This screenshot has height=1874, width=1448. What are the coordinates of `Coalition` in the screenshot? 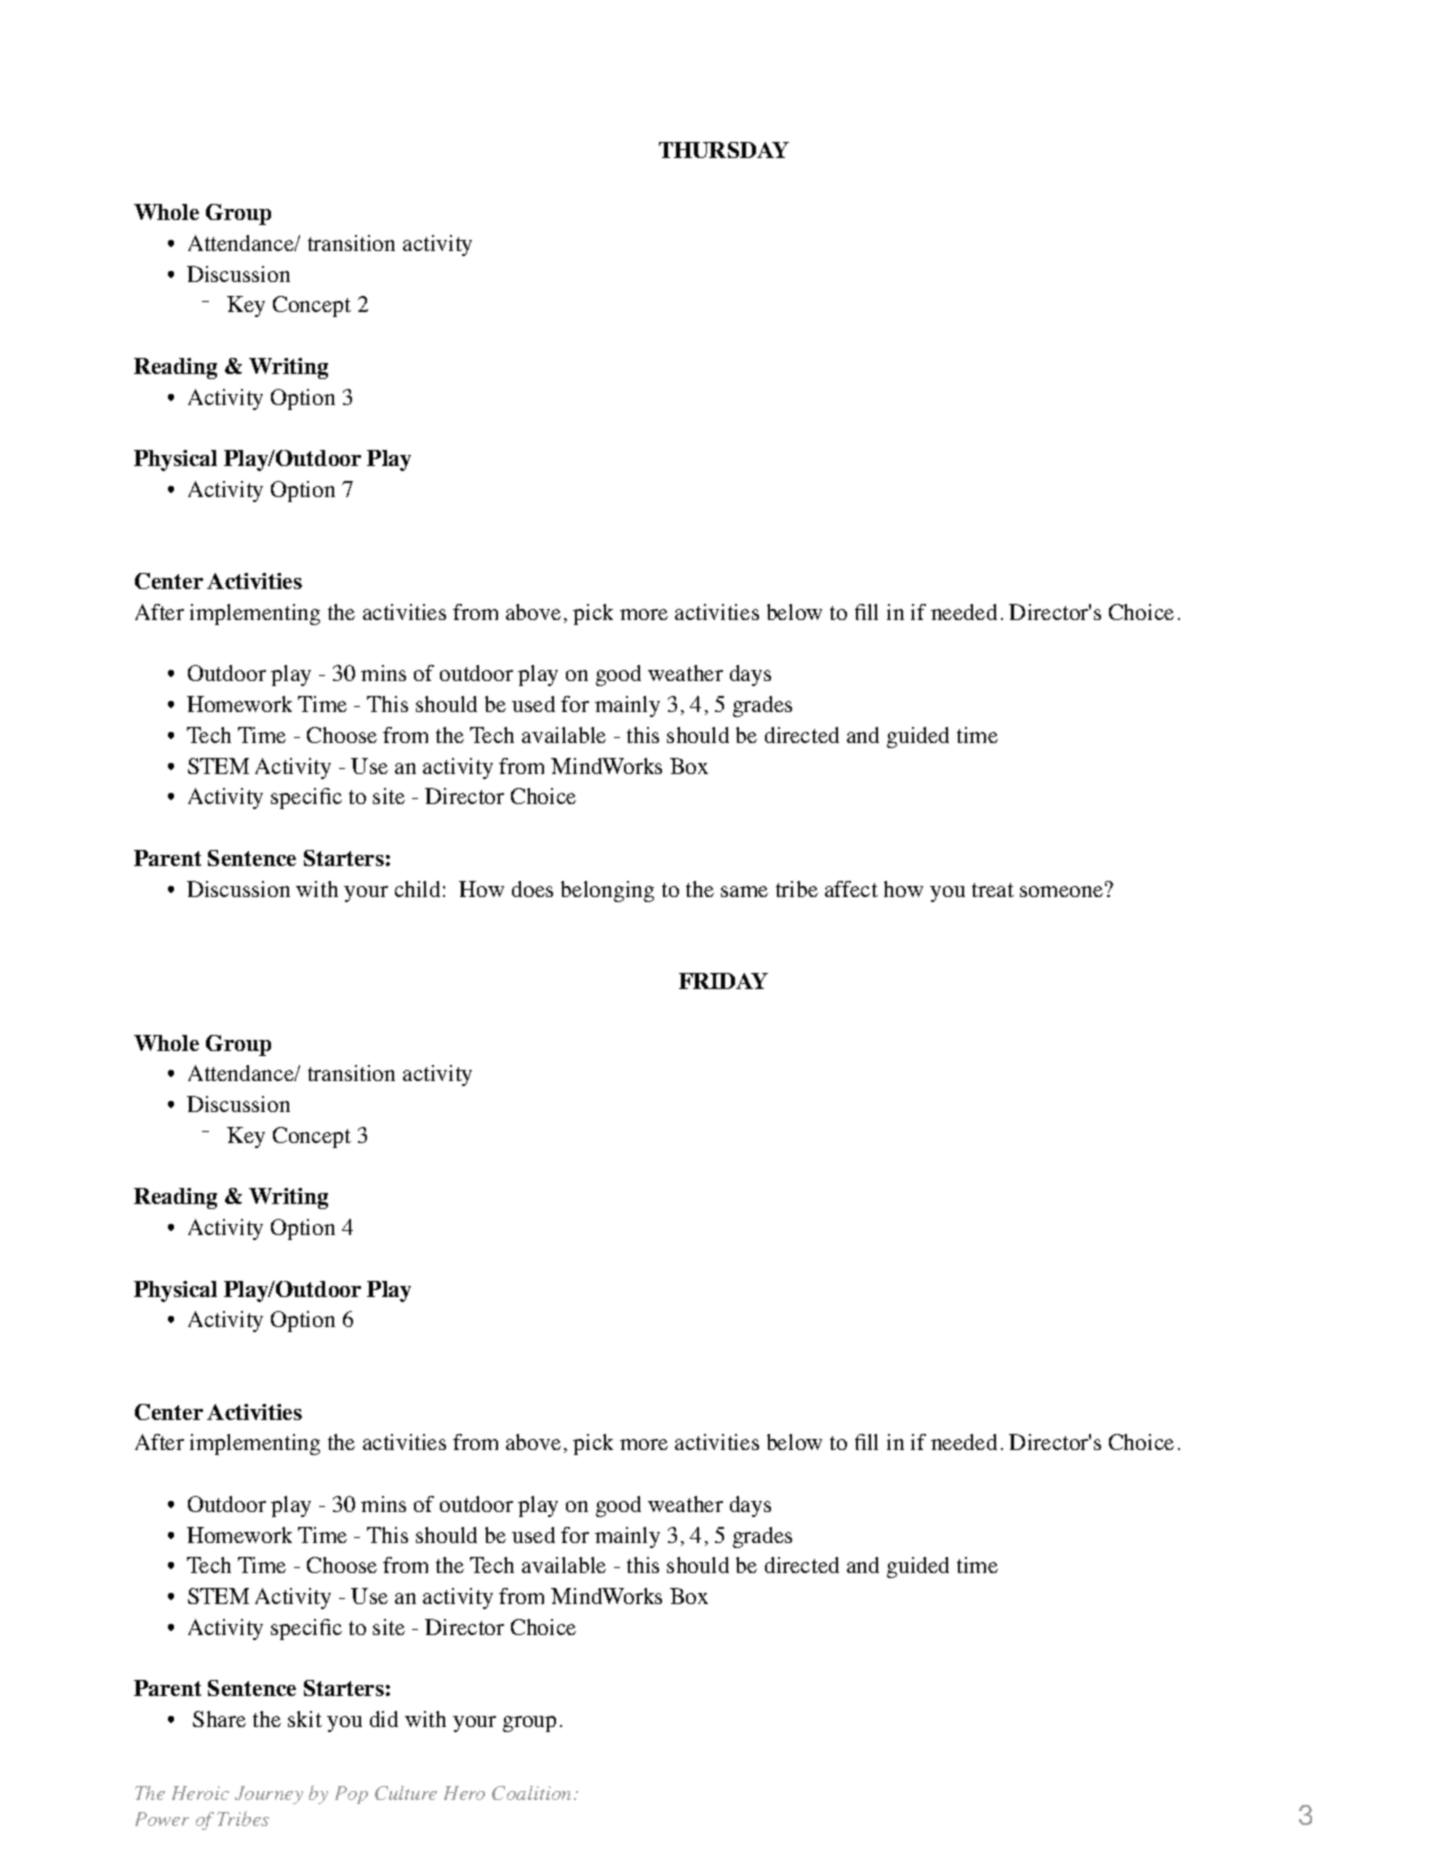 It's located at (531, 1793).
